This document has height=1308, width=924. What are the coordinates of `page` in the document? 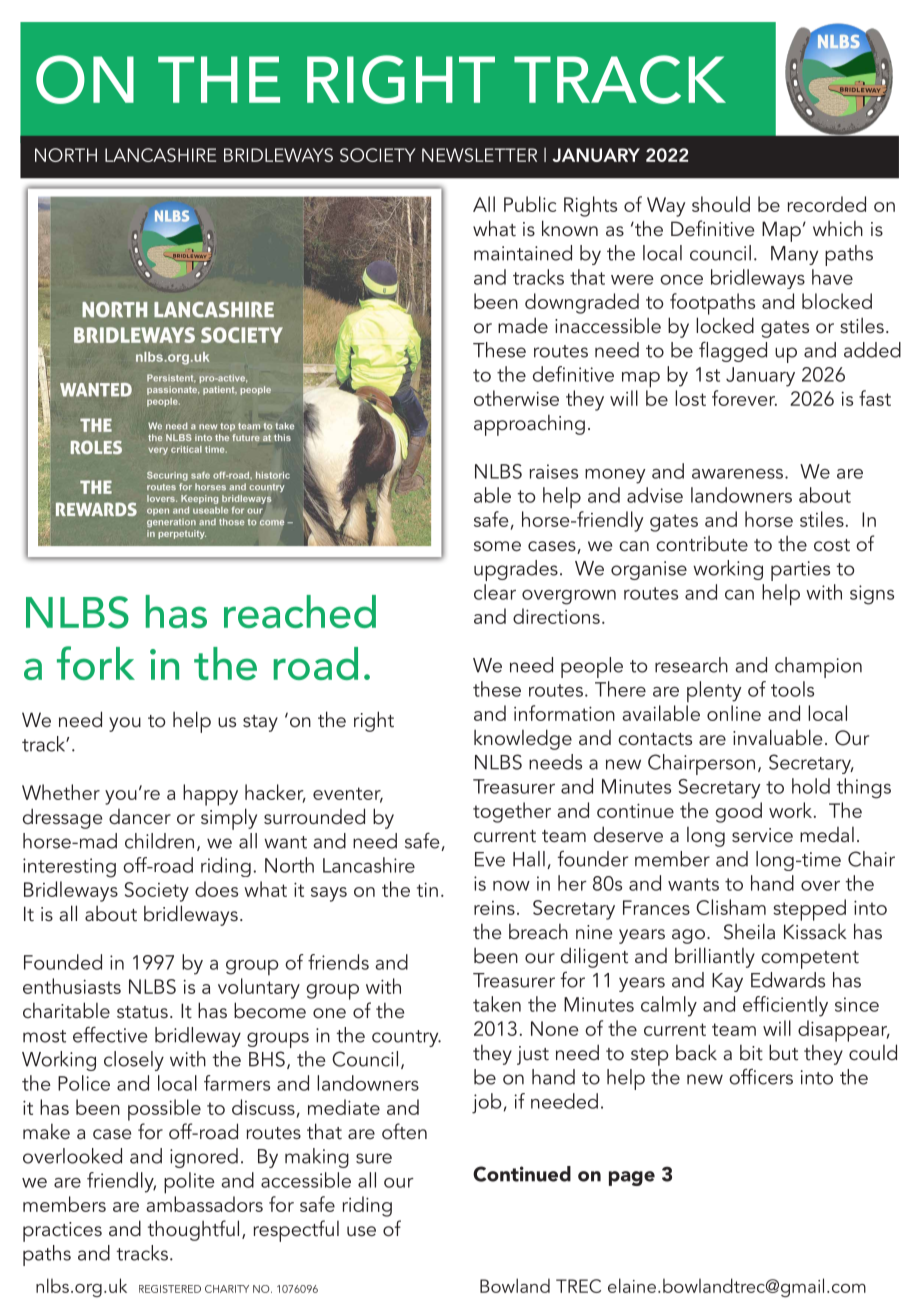 It's located at (632, 1178).
